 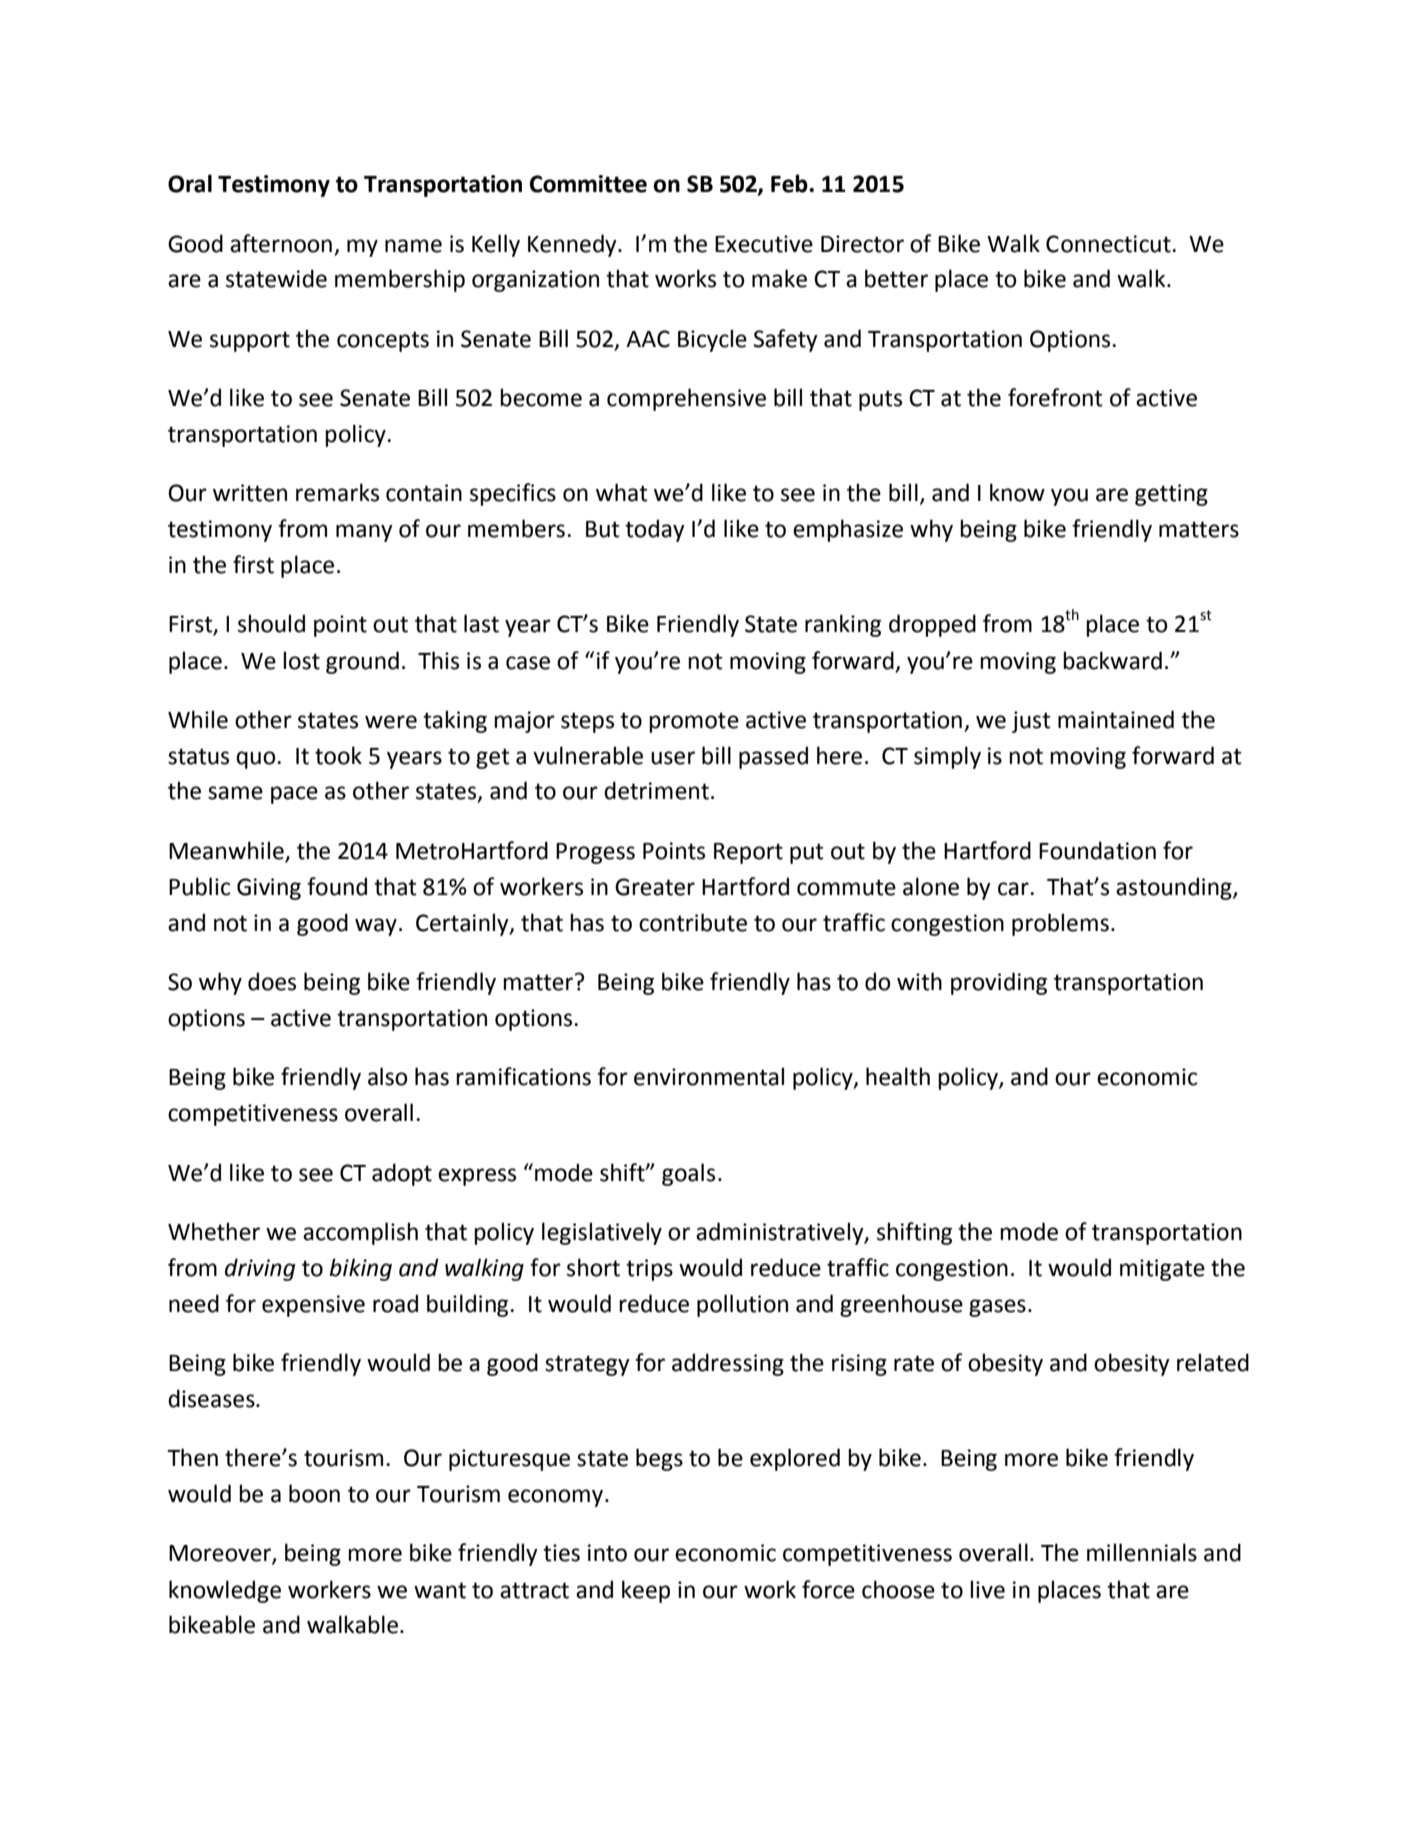 What do you see at coordinates (1060, 924) in the screenshot?
I see `problems` at bounding box center [1060, 924].
